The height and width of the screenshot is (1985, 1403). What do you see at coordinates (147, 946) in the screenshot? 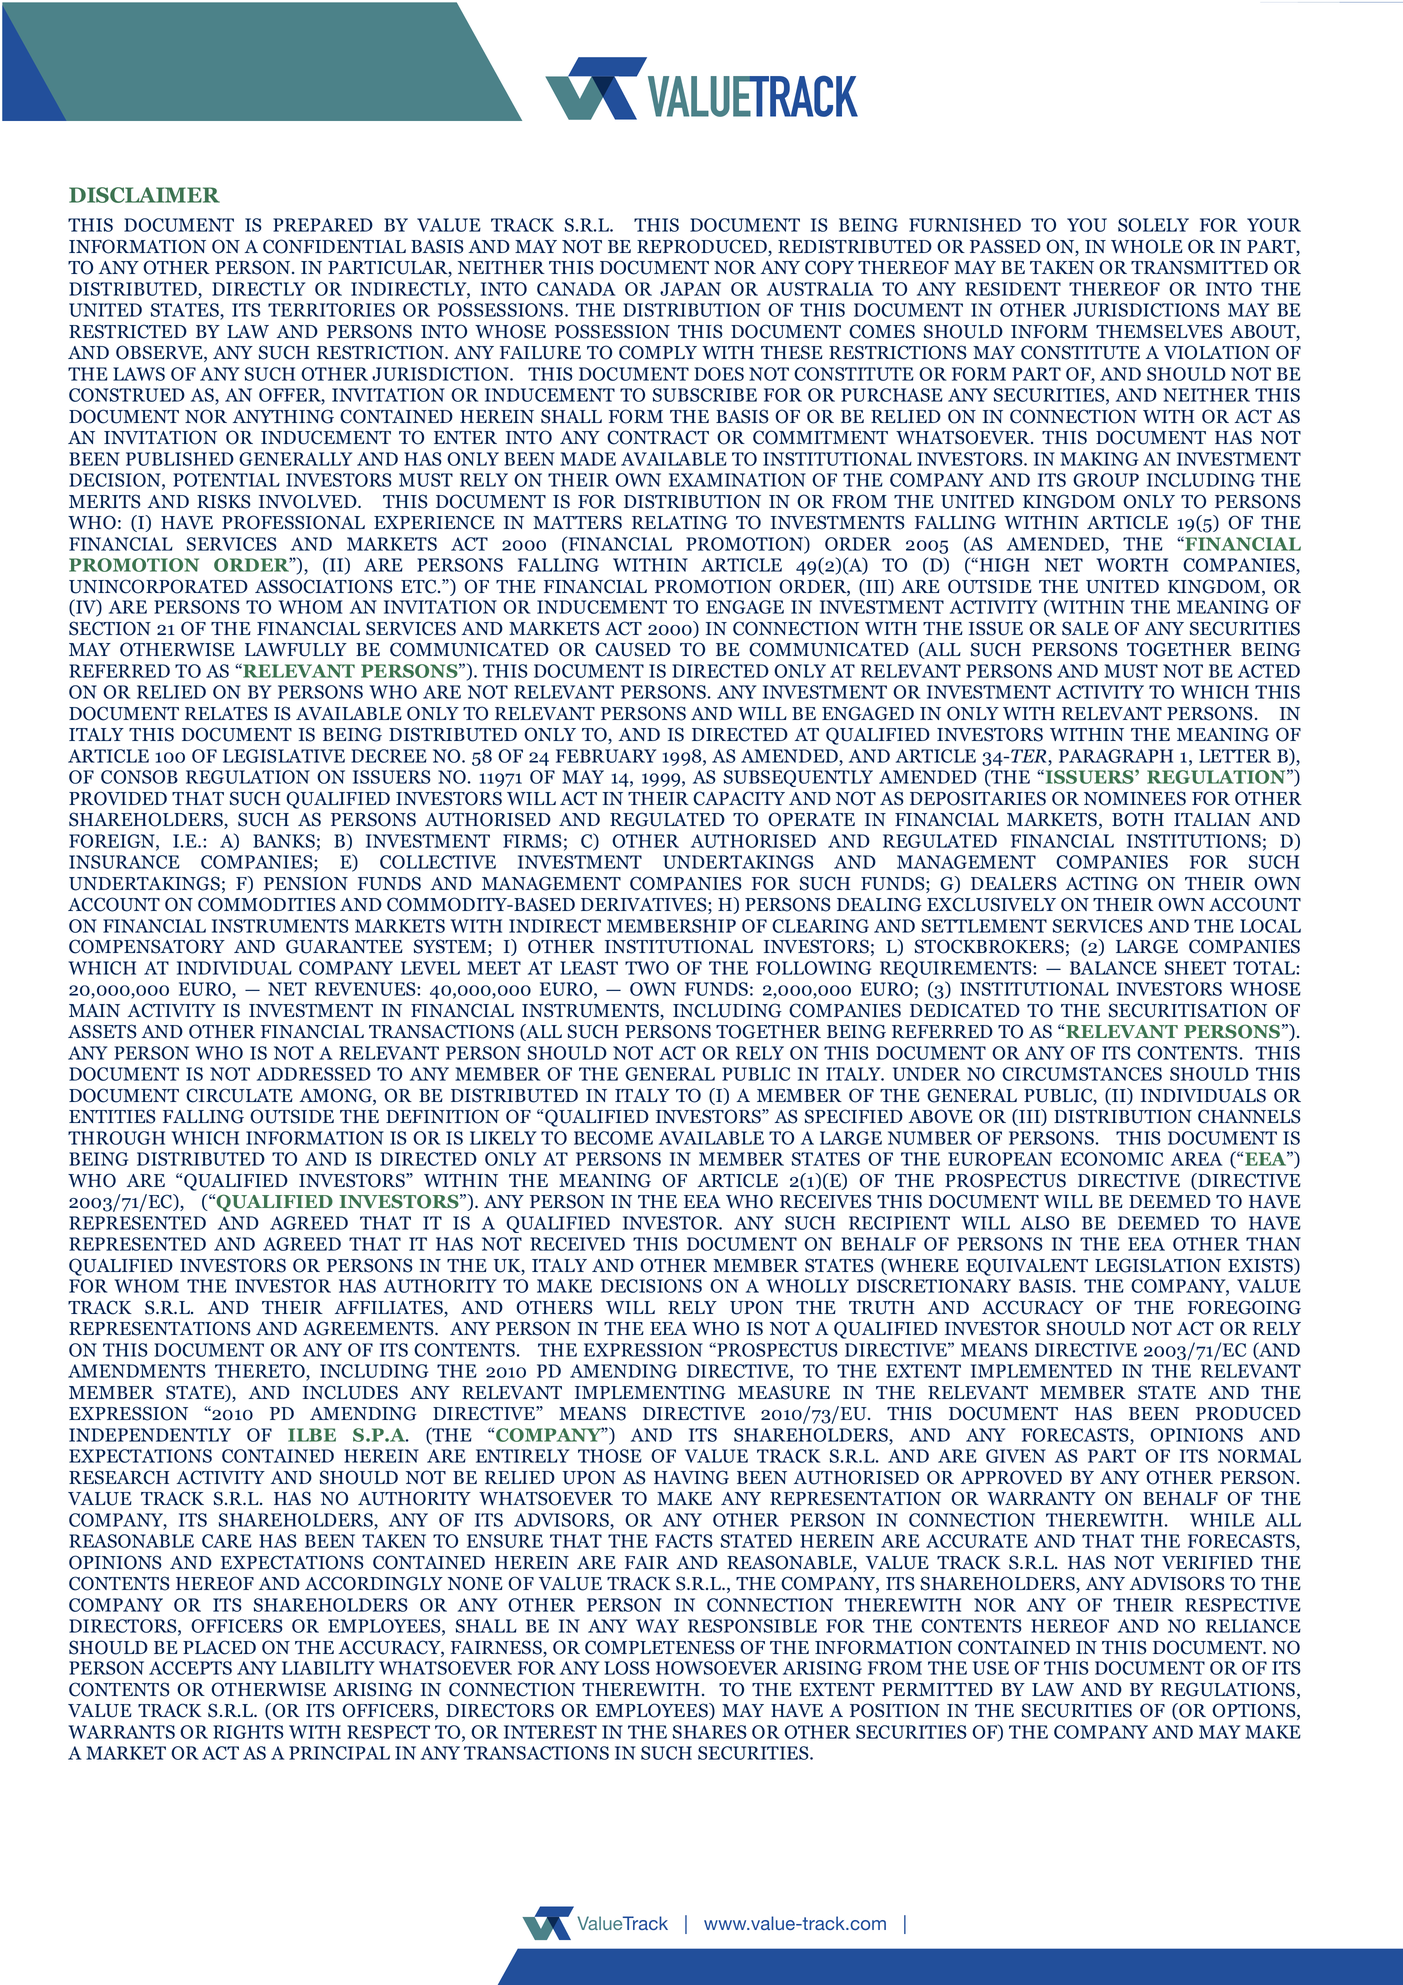
I see `COMPENSATORY` at bounding box center [147, 946].
